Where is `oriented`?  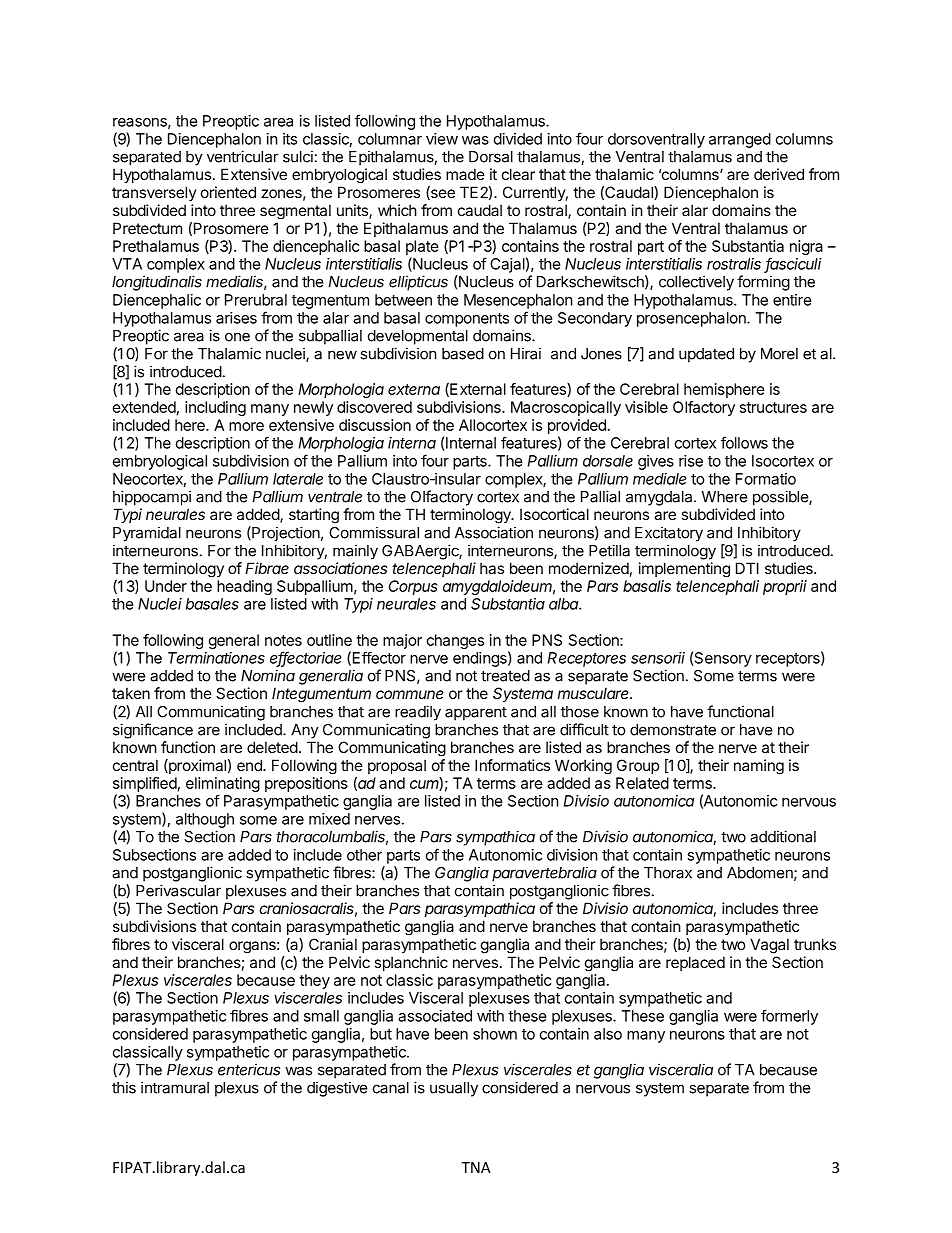
oriented is located at coordinates (228, 192).
